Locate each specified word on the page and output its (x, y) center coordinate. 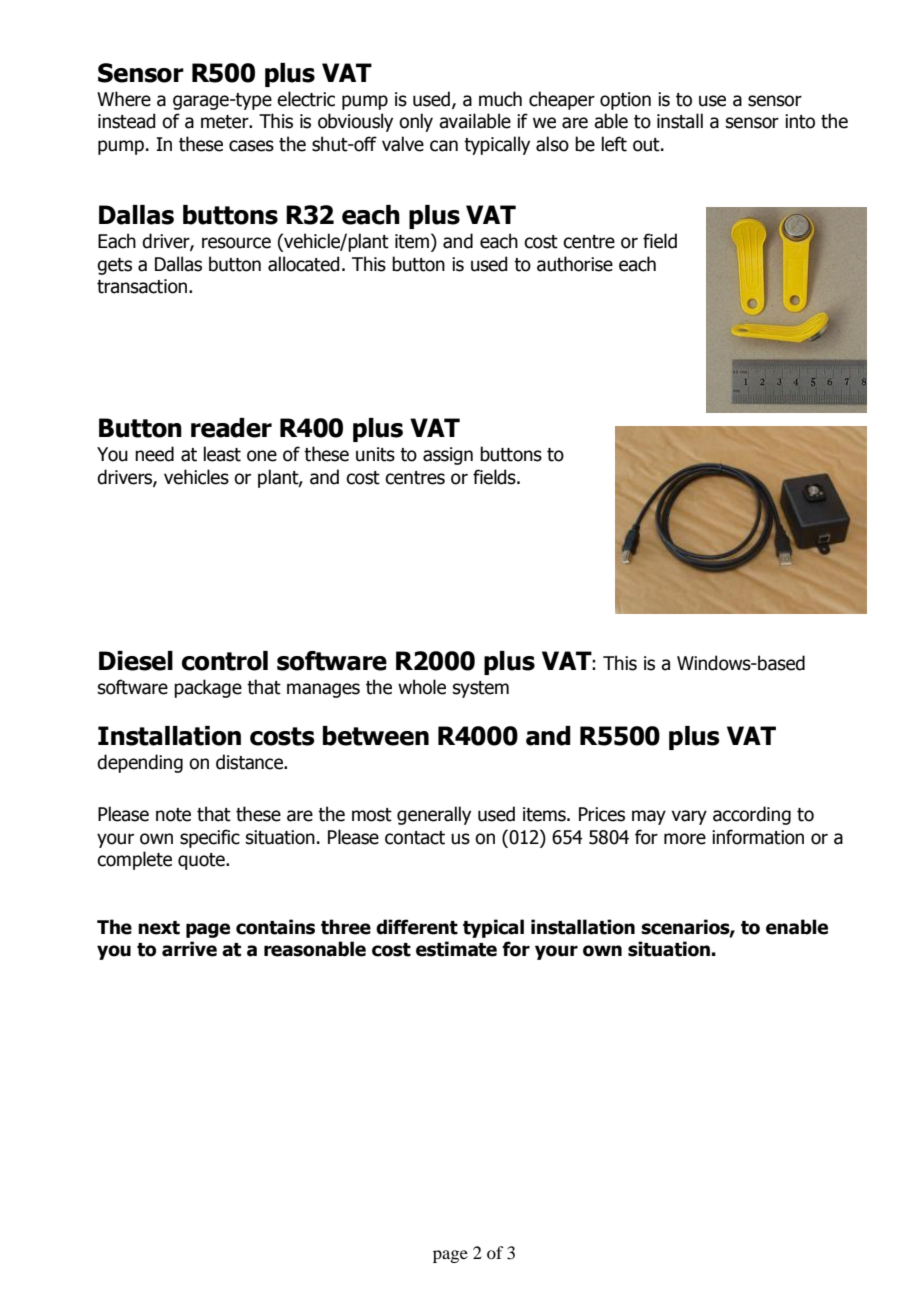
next (159, 928)
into (800, 121)
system (481, 689)
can (444, 146)
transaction (142, 286)
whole (422, 687)
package (208, 688)
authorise (575, 264)
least (222, 454)
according (752, 815)
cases (251, 146)
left (614, 144)
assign (448, 456)
